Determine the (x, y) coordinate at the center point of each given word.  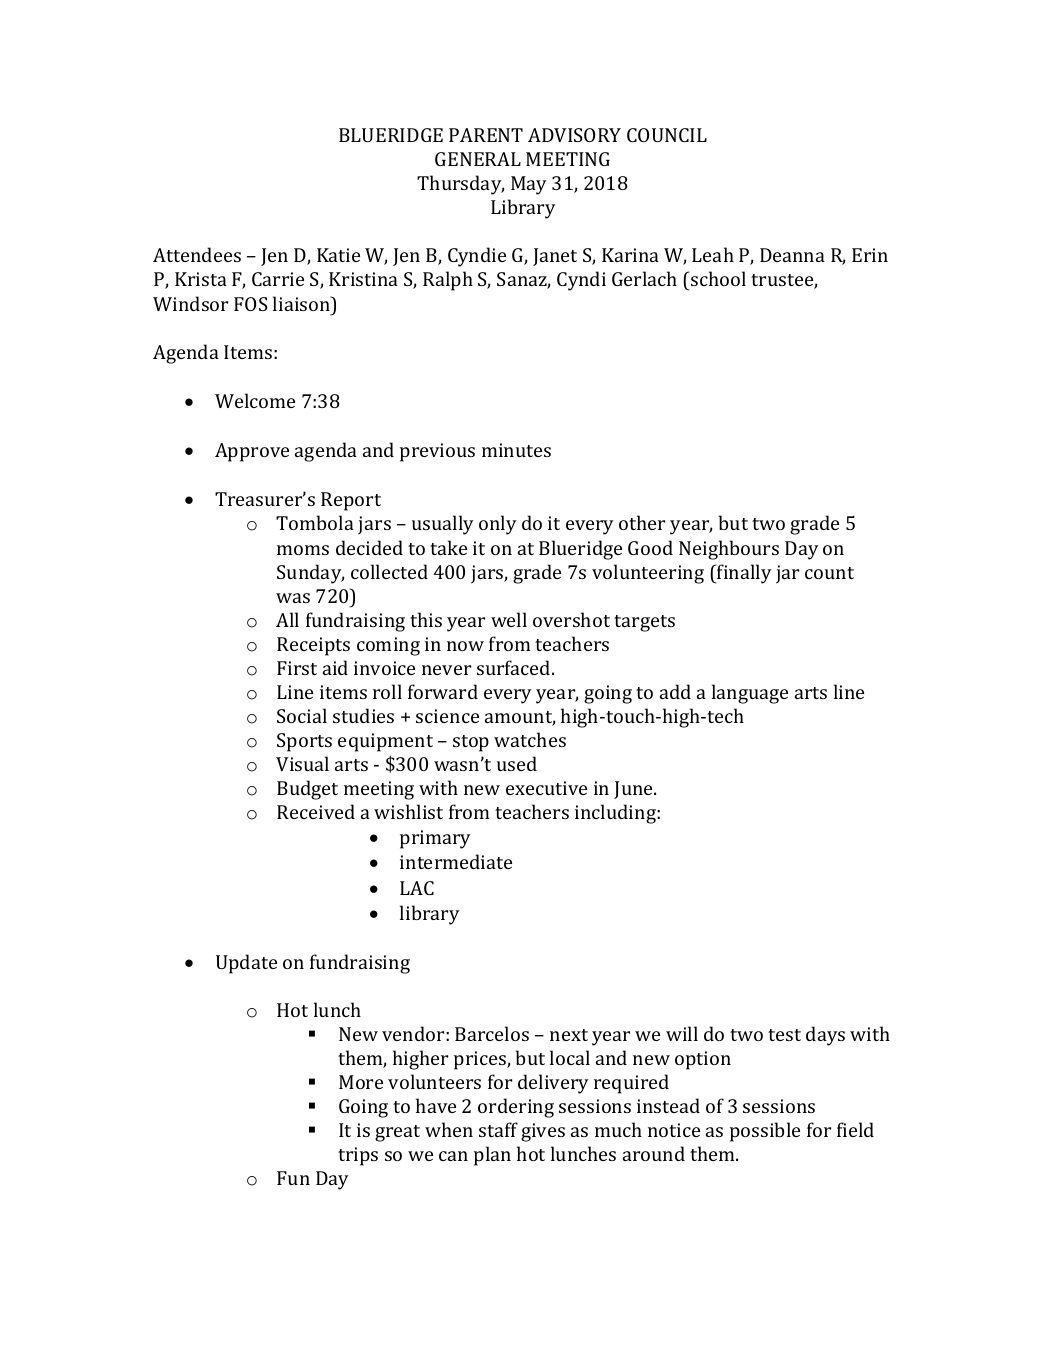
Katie (338, 255)
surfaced (515, 667)
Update (246, 964)
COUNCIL (667, 135)
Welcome (255, 400)
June (635, 790)
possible (765, 1132)
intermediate (456, 861)
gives (543, 1132)
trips (358, 1156)
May (529, 185)
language (750, 694)
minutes (516, 450)
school (717, 278)
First (297, 668)
